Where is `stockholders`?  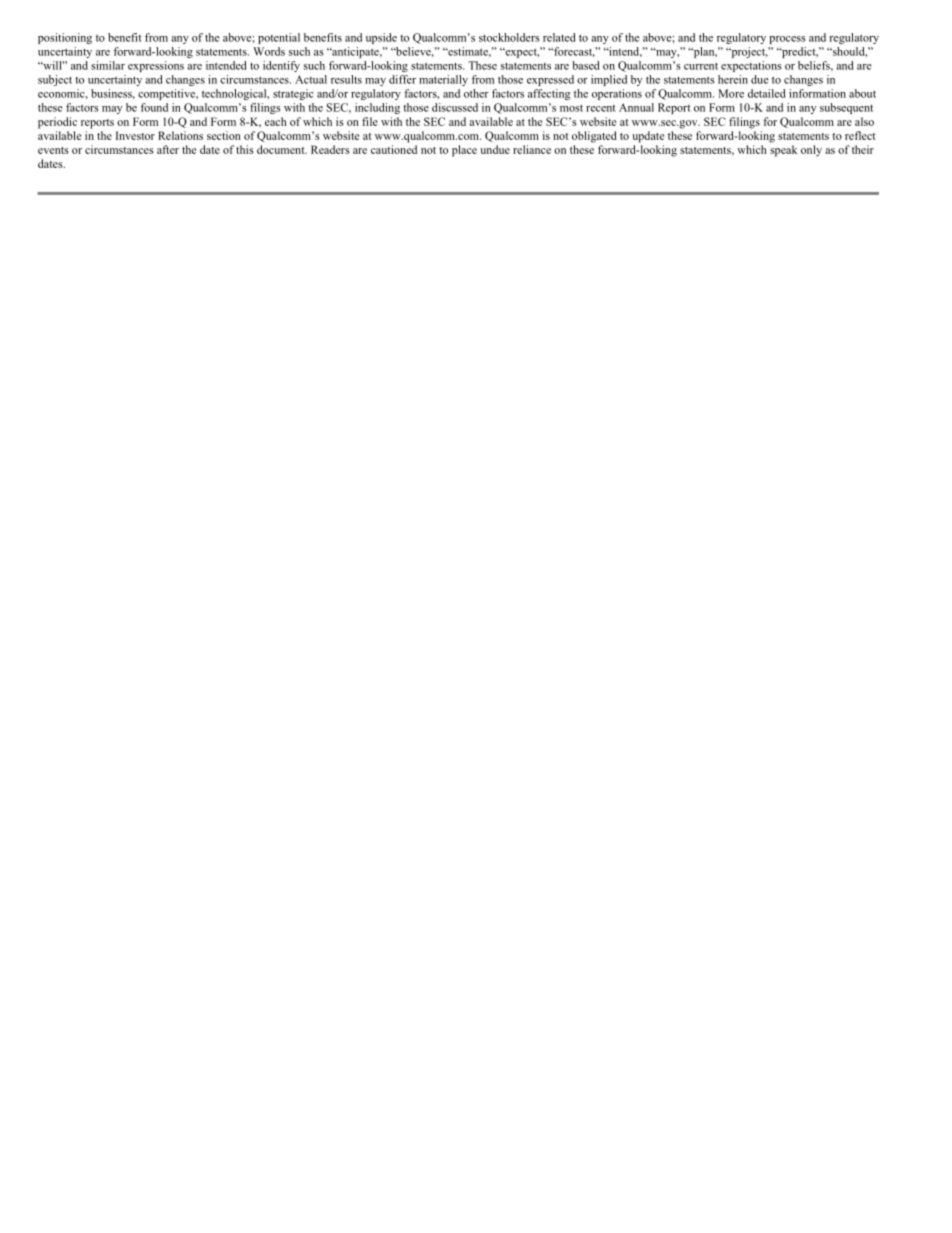 stockholders is located at coordinates (509, 37).
